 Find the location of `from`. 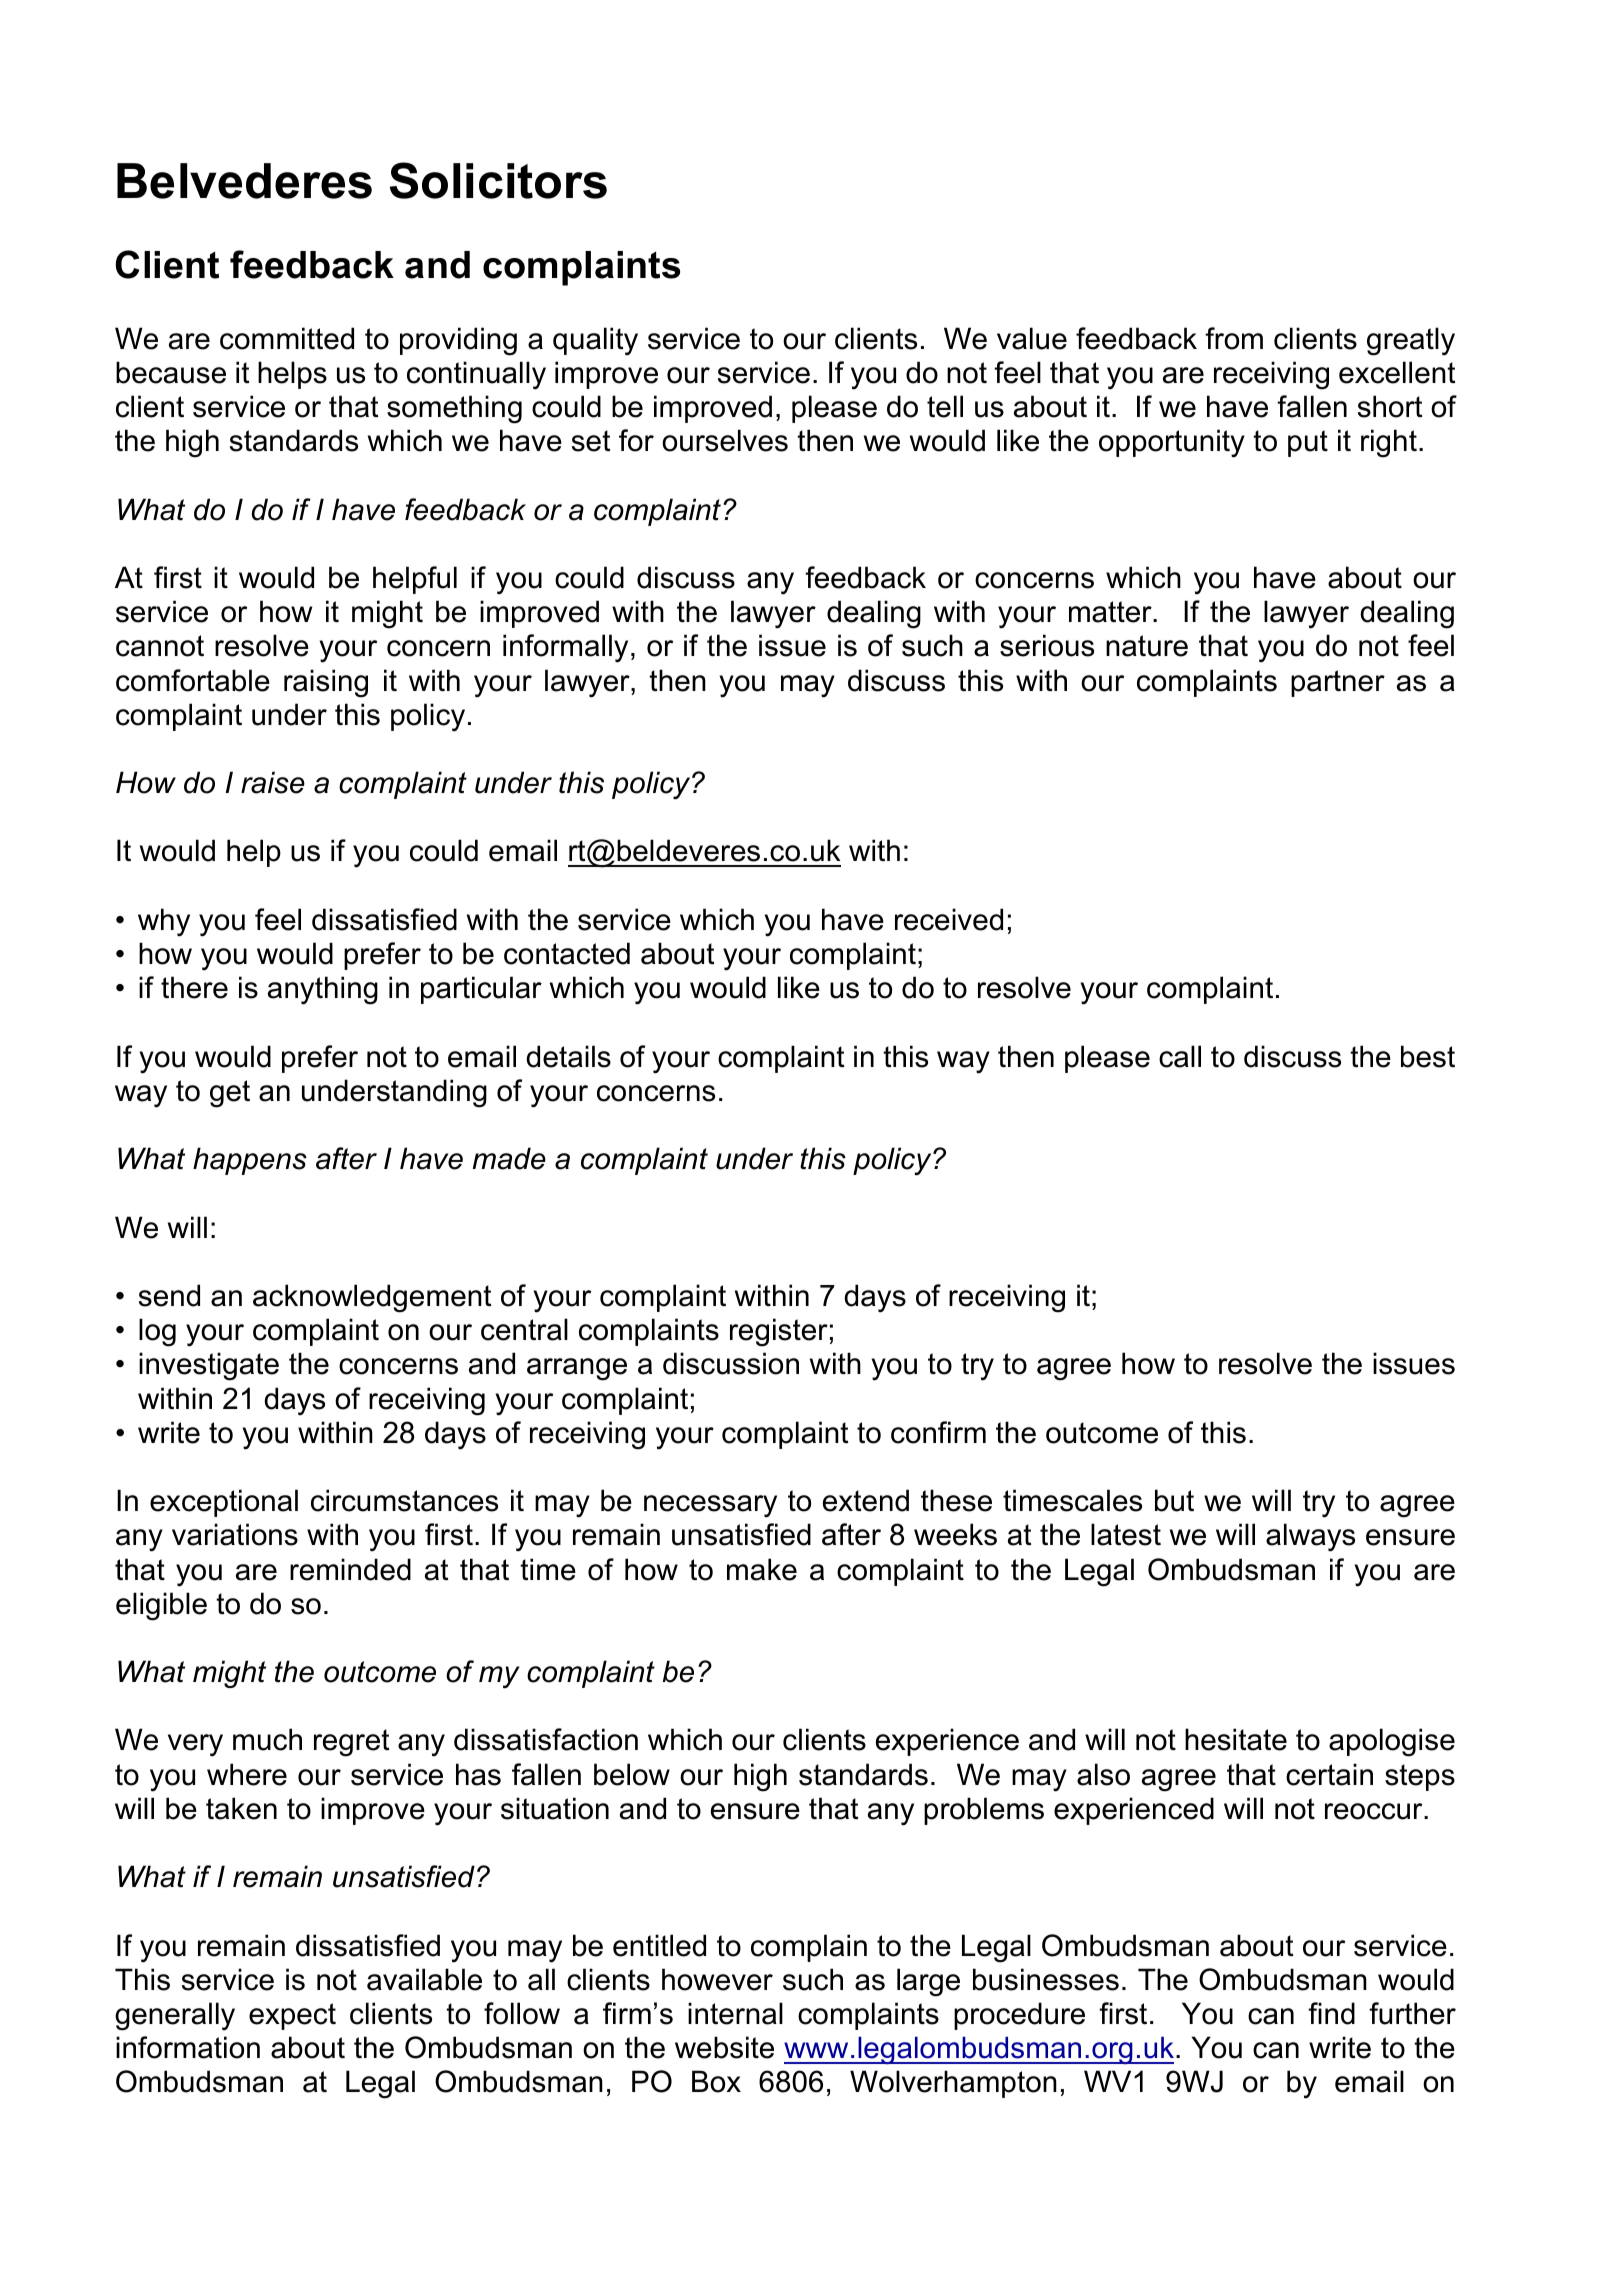

from is located at coordinates (1234, 338).
